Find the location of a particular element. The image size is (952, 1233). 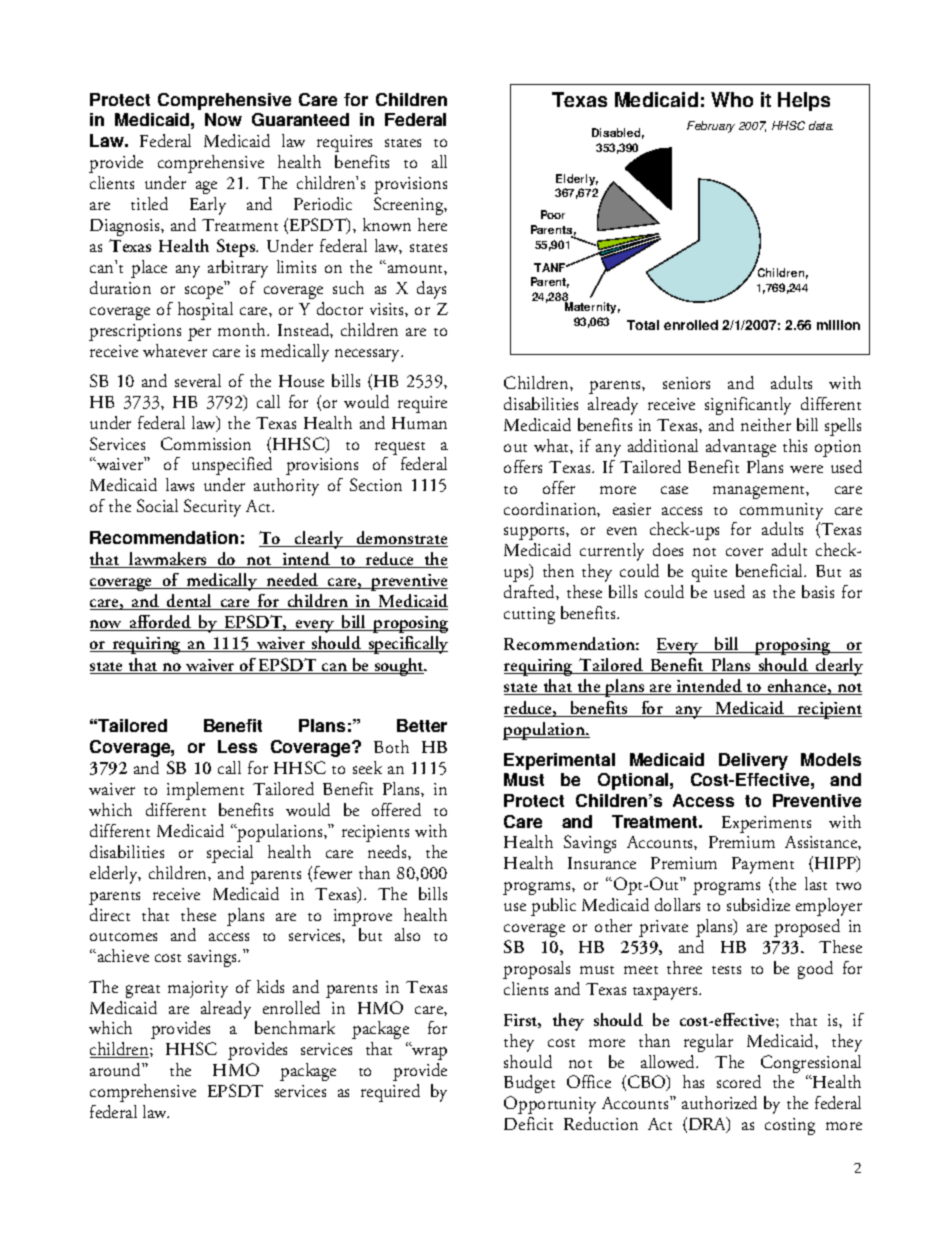

benchmark is located at coordinates (295, 1027).
